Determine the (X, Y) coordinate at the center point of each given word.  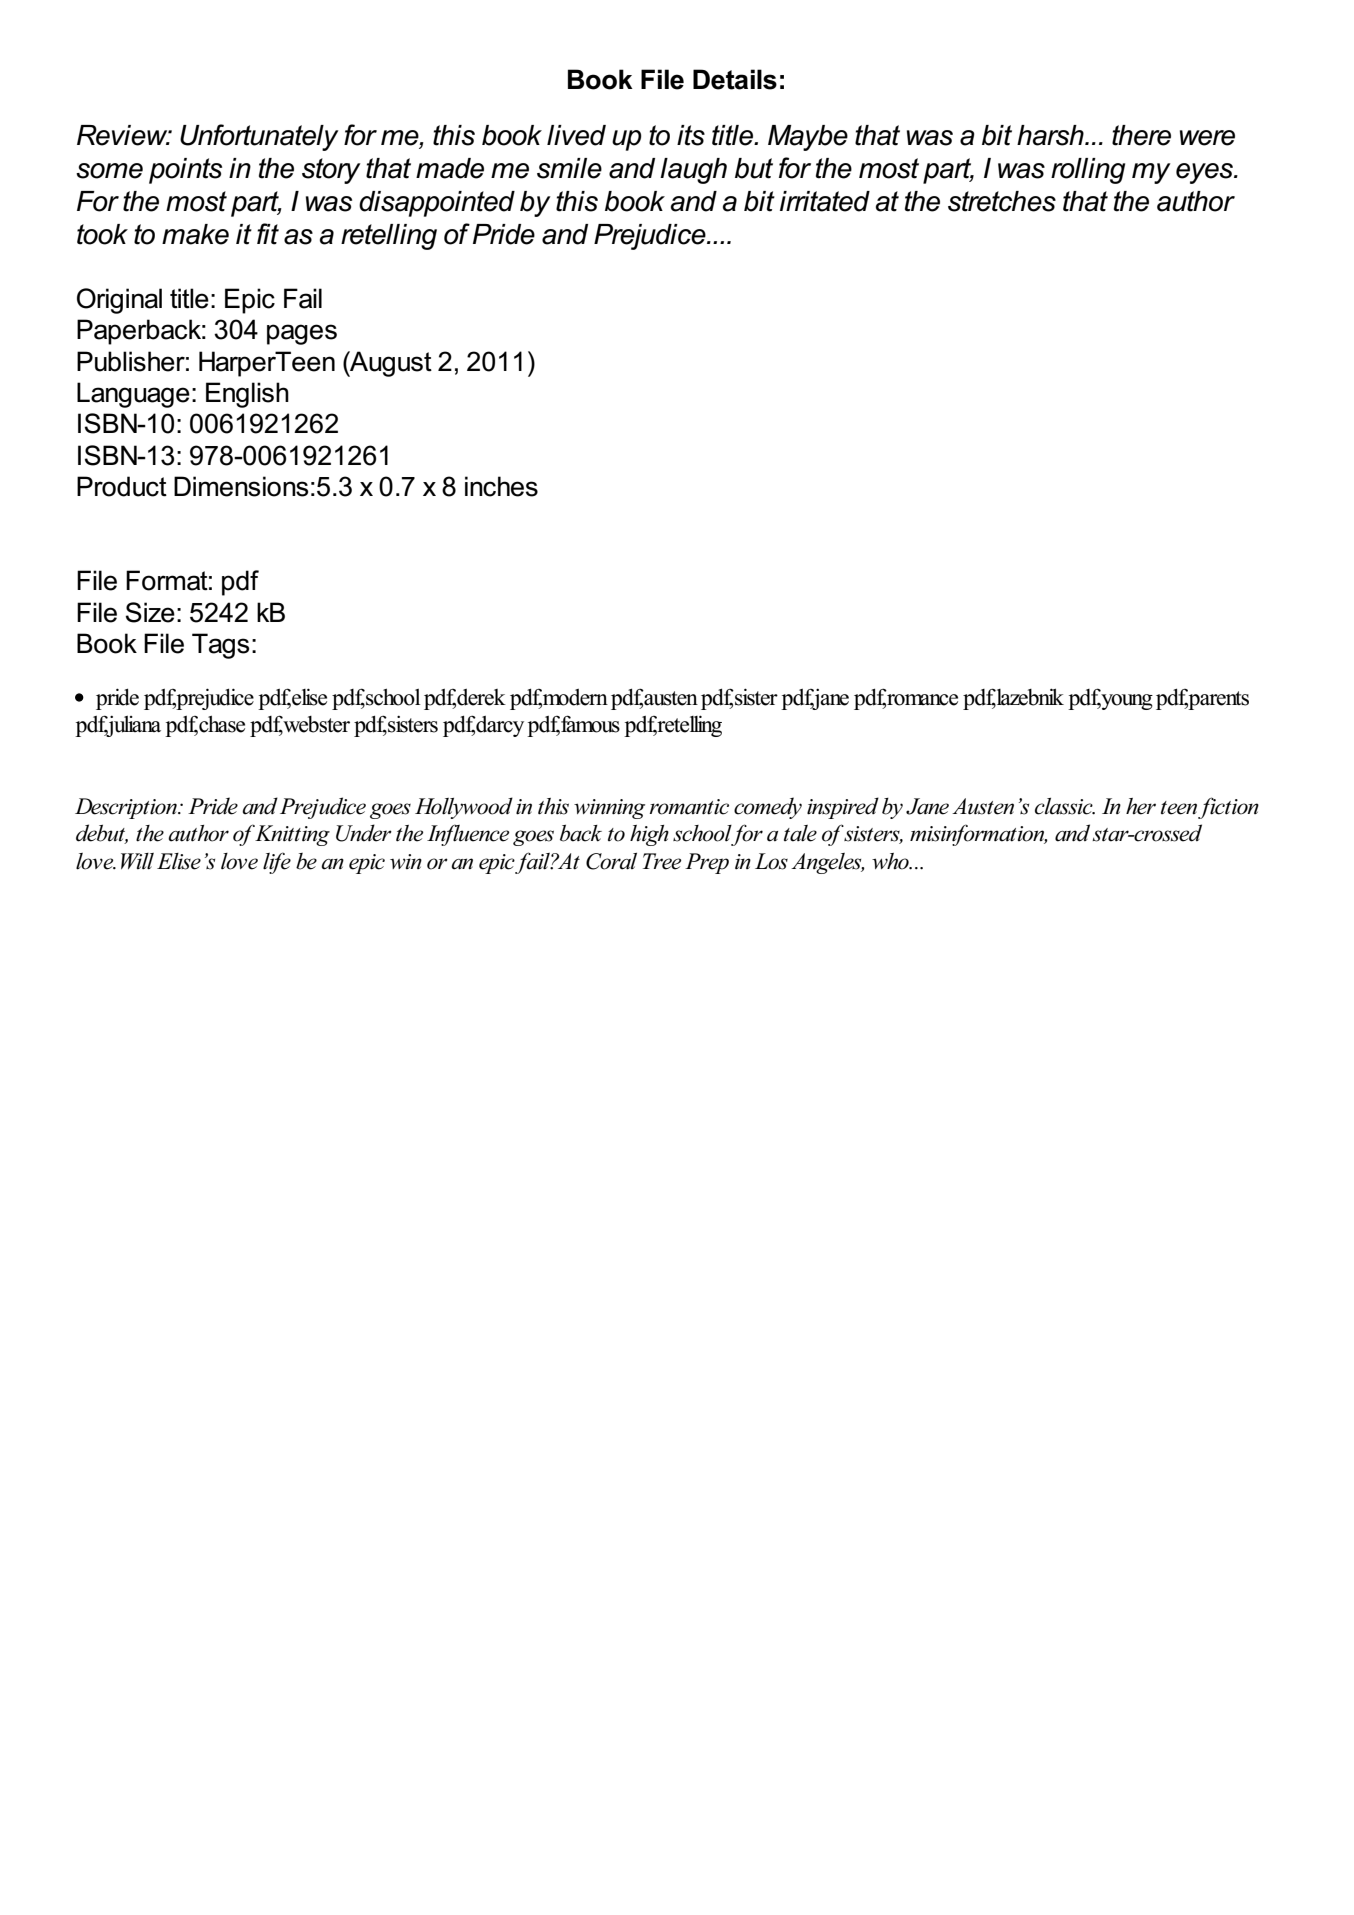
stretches (1002, 201)
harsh (1051, 135)
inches (501, 486)
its (691, 135)
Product (122, 486)
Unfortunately (259, 137)
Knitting (292, 835)
